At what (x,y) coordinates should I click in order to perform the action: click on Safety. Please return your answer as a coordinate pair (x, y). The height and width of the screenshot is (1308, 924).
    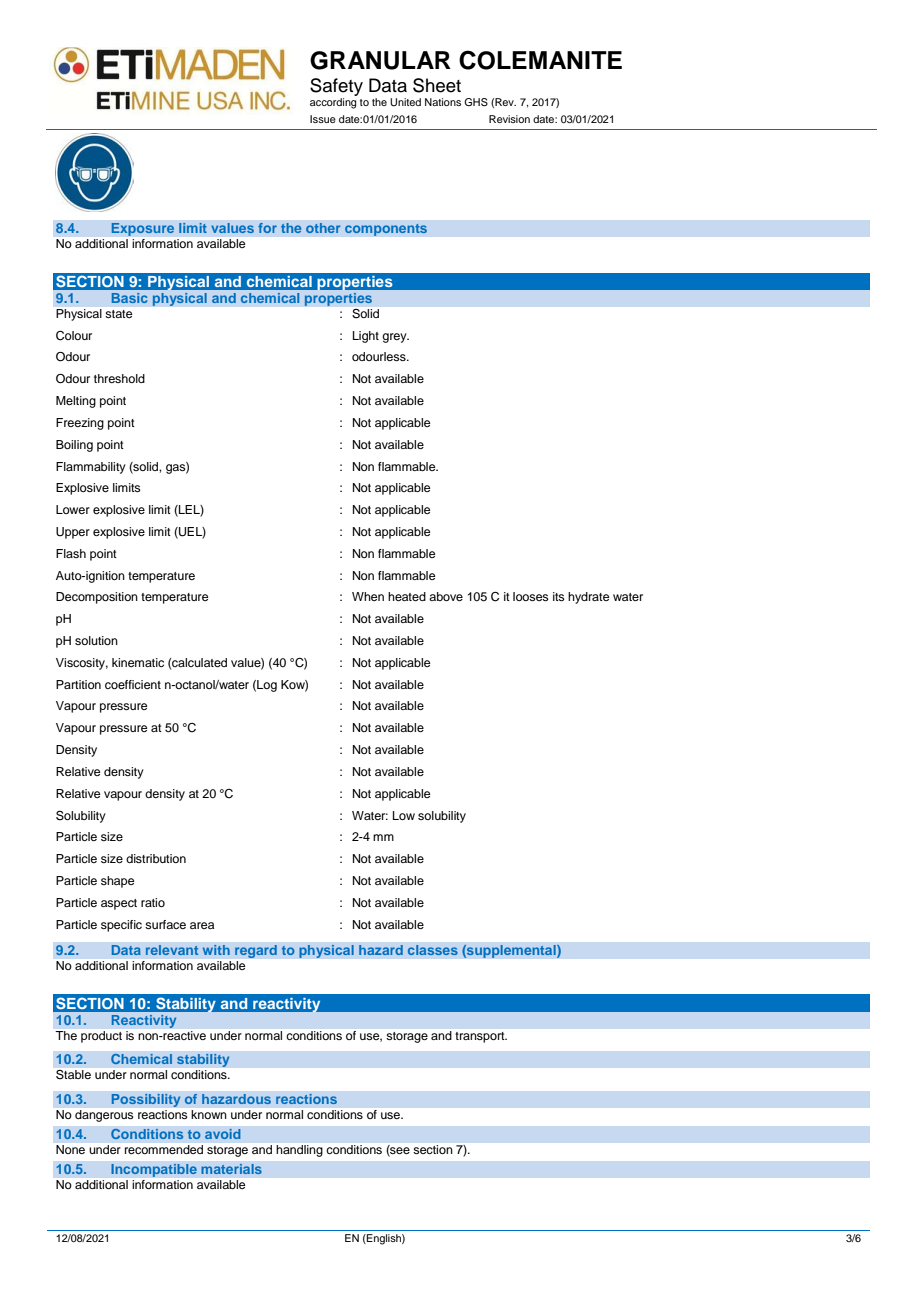
    Looking at the image, I should click on (336, 87).
